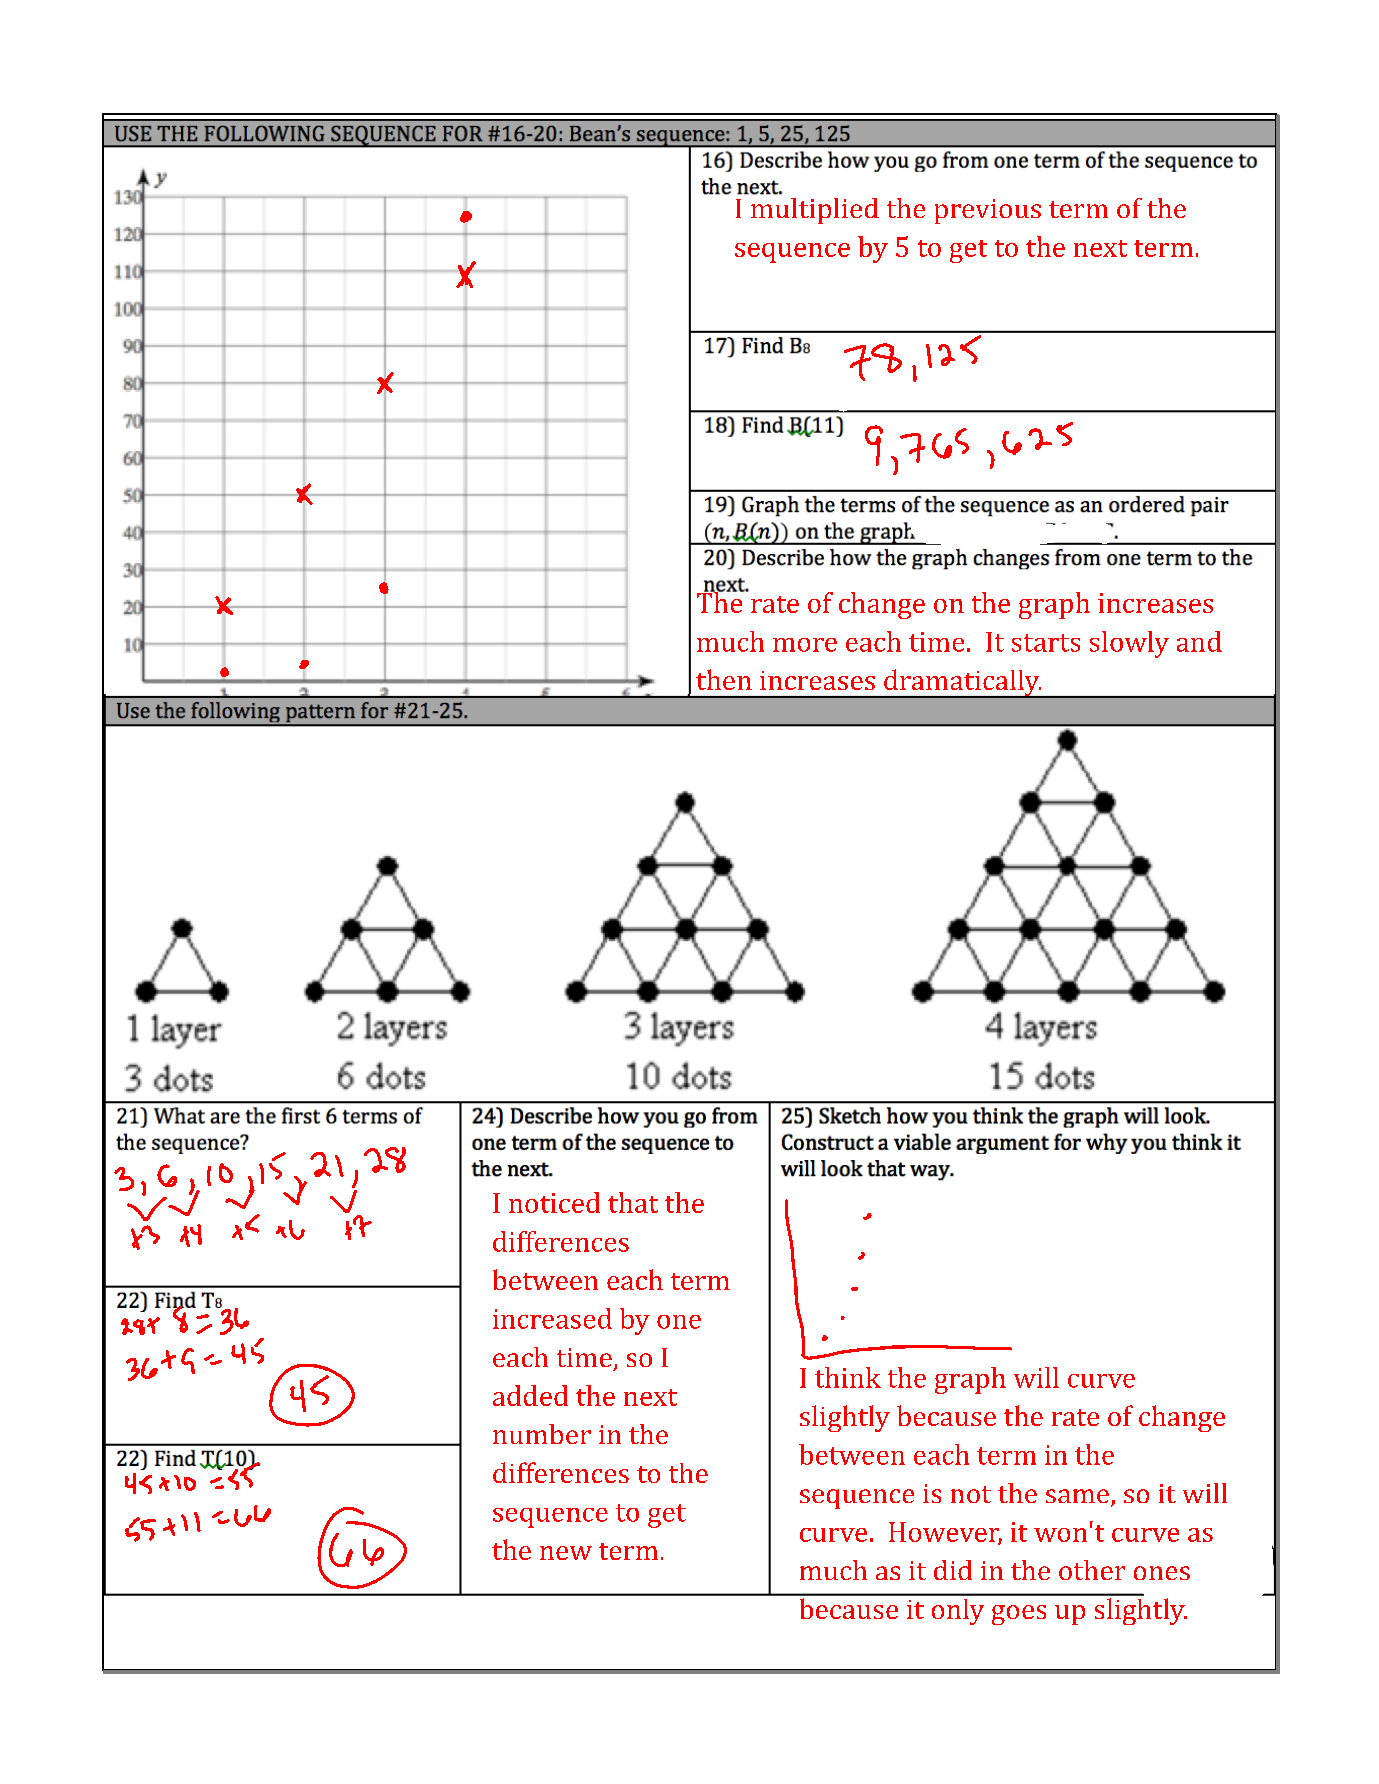 The height and width of the document is (1784, 1379). I want to click on multiplied, so click(815, 211).
